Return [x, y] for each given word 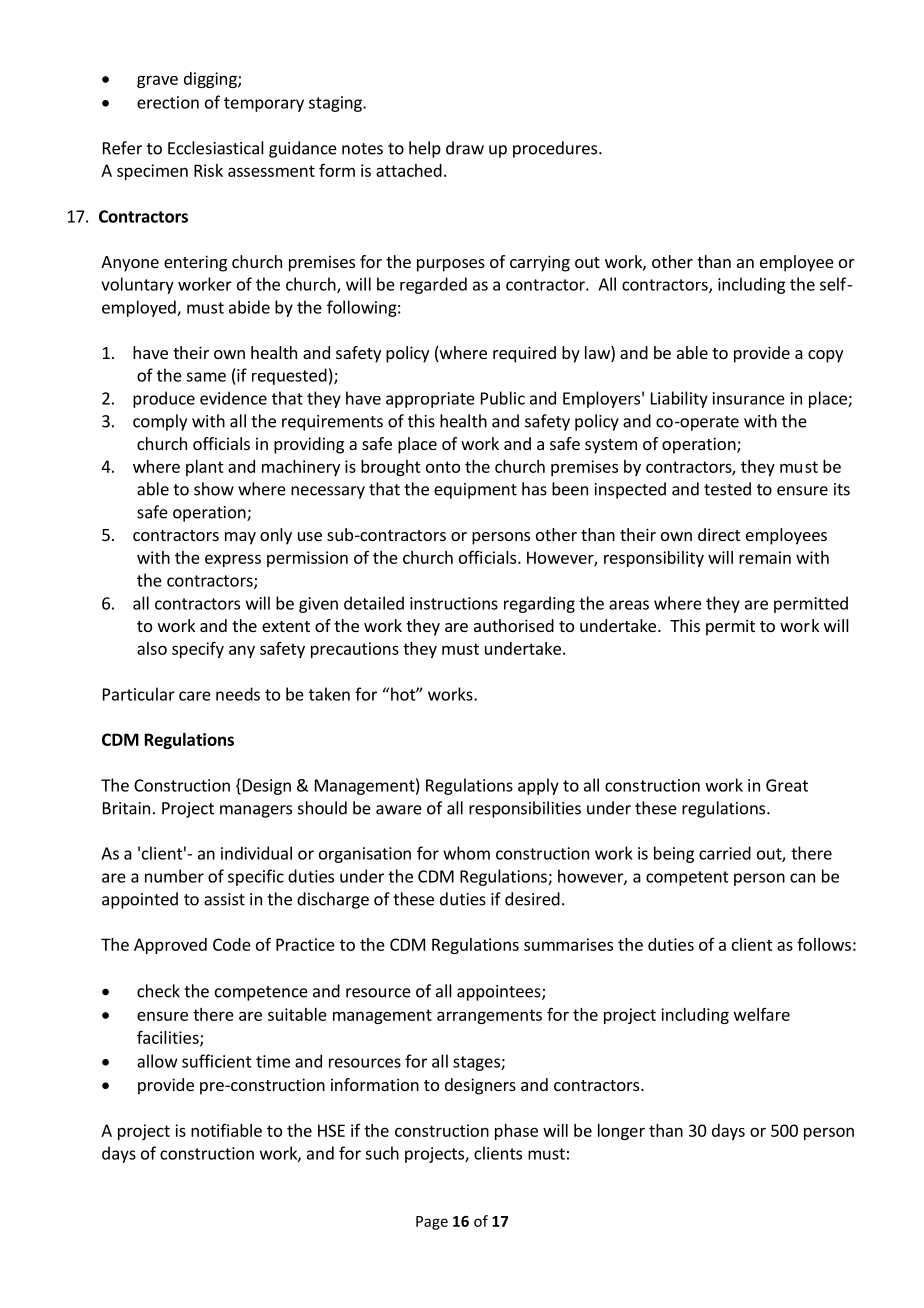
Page [432, 1223]
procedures [556, 149]
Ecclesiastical [216, 148]
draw [465, 148]
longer [621, 1132]
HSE [331, 1130]
